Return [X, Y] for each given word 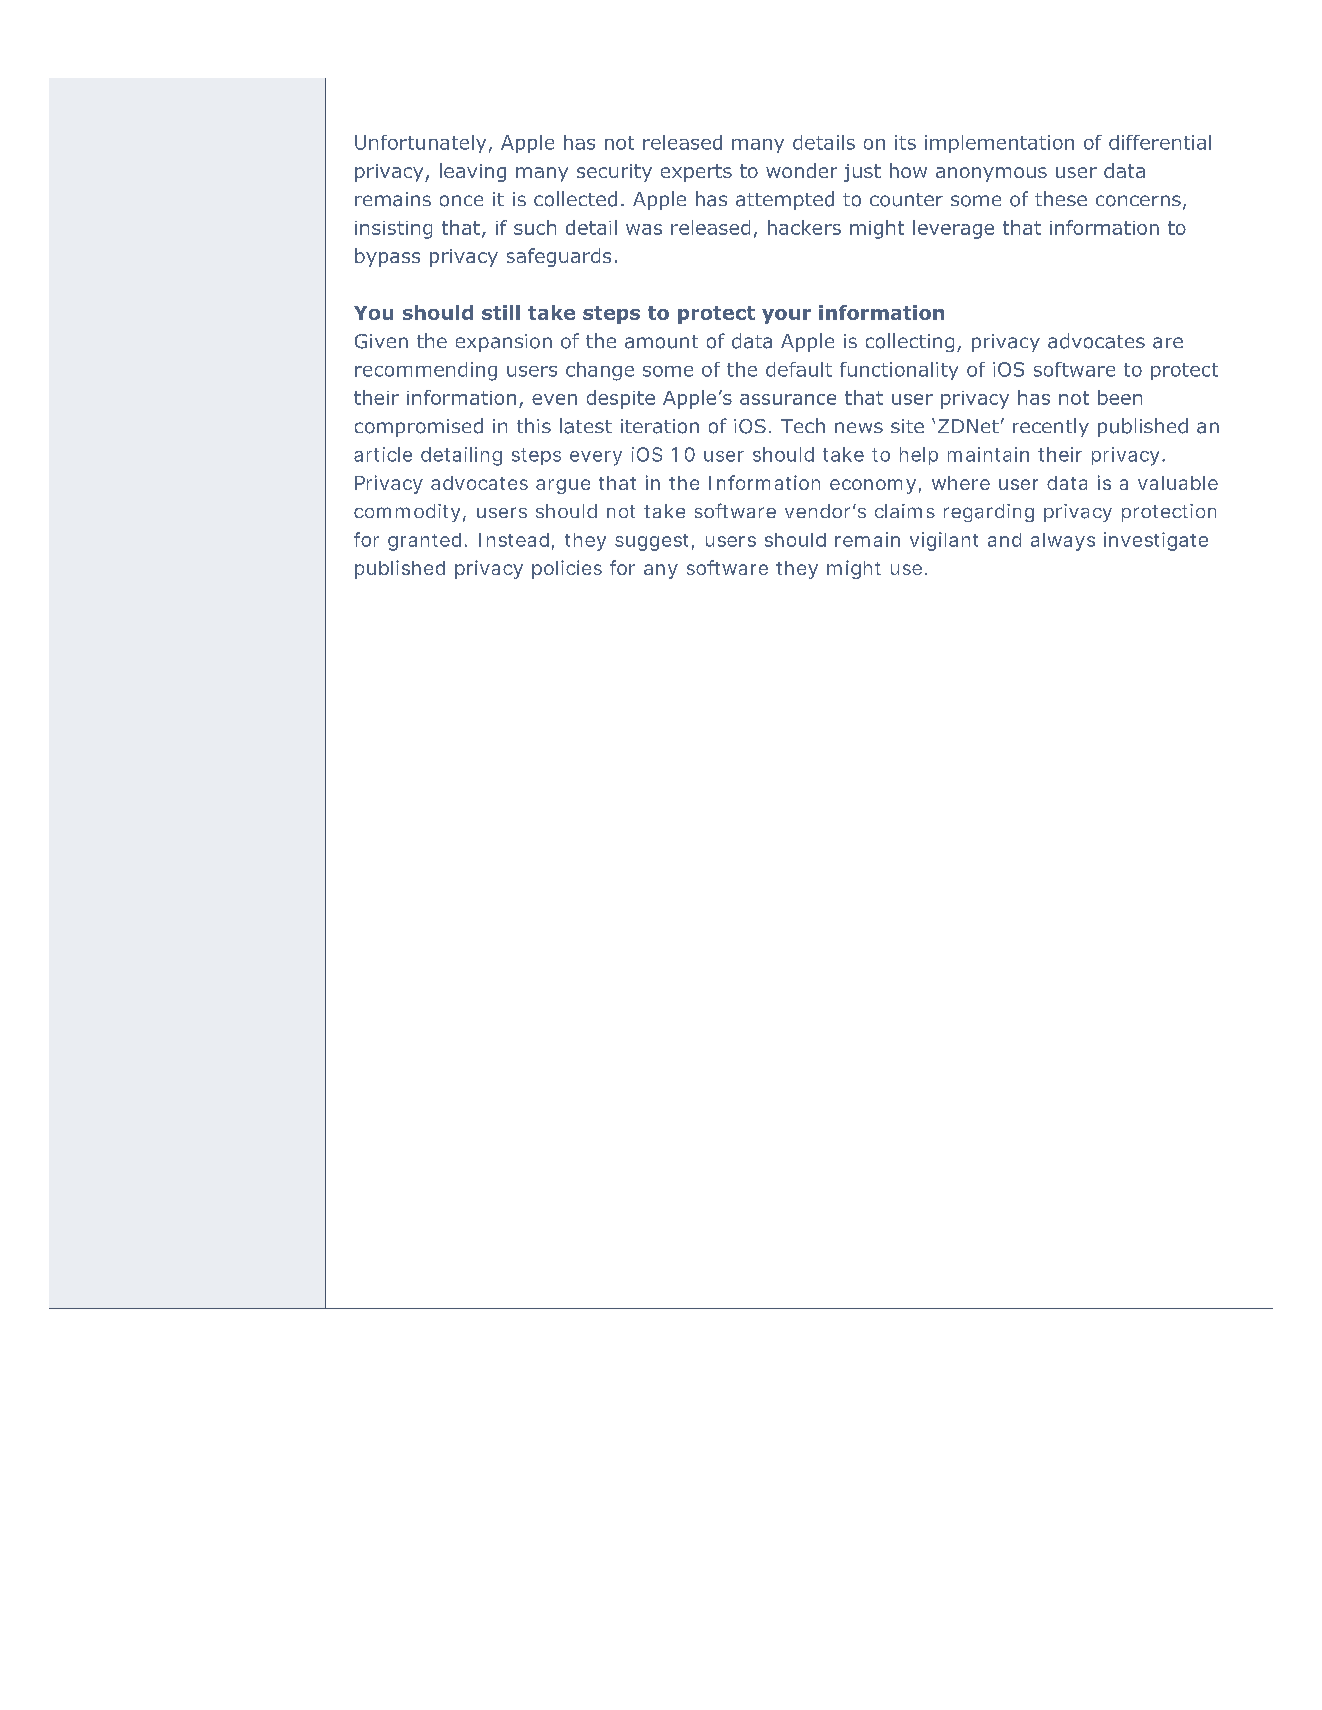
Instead [514, 540]
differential [1160, 142]
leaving [473, 172]
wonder [801, 170]
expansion [504, 343]
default [799, 369]
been [1120, 397]
